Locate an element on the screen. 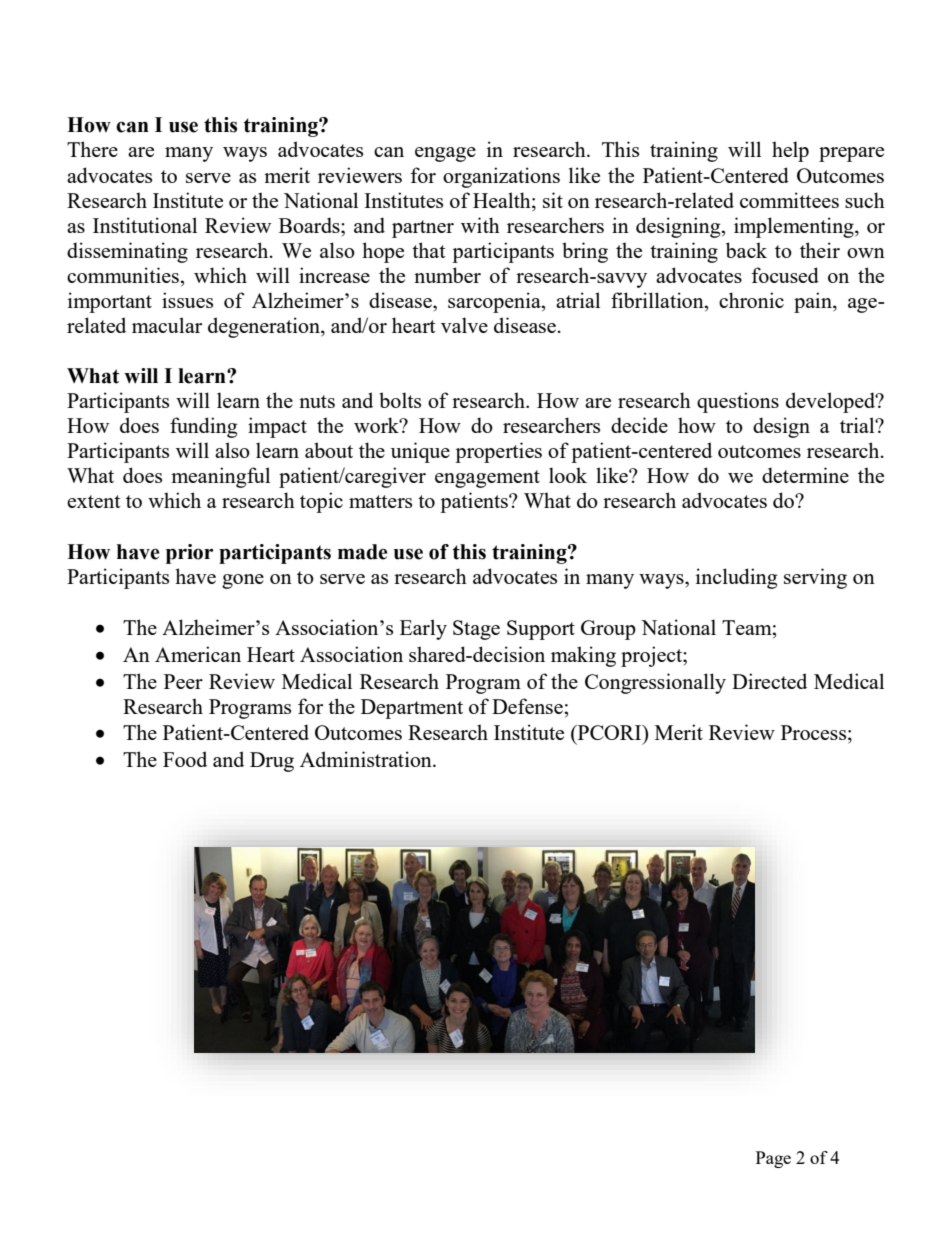 This screenshot has height=1233, width=952. committees is located at coordinates (789, 200).
